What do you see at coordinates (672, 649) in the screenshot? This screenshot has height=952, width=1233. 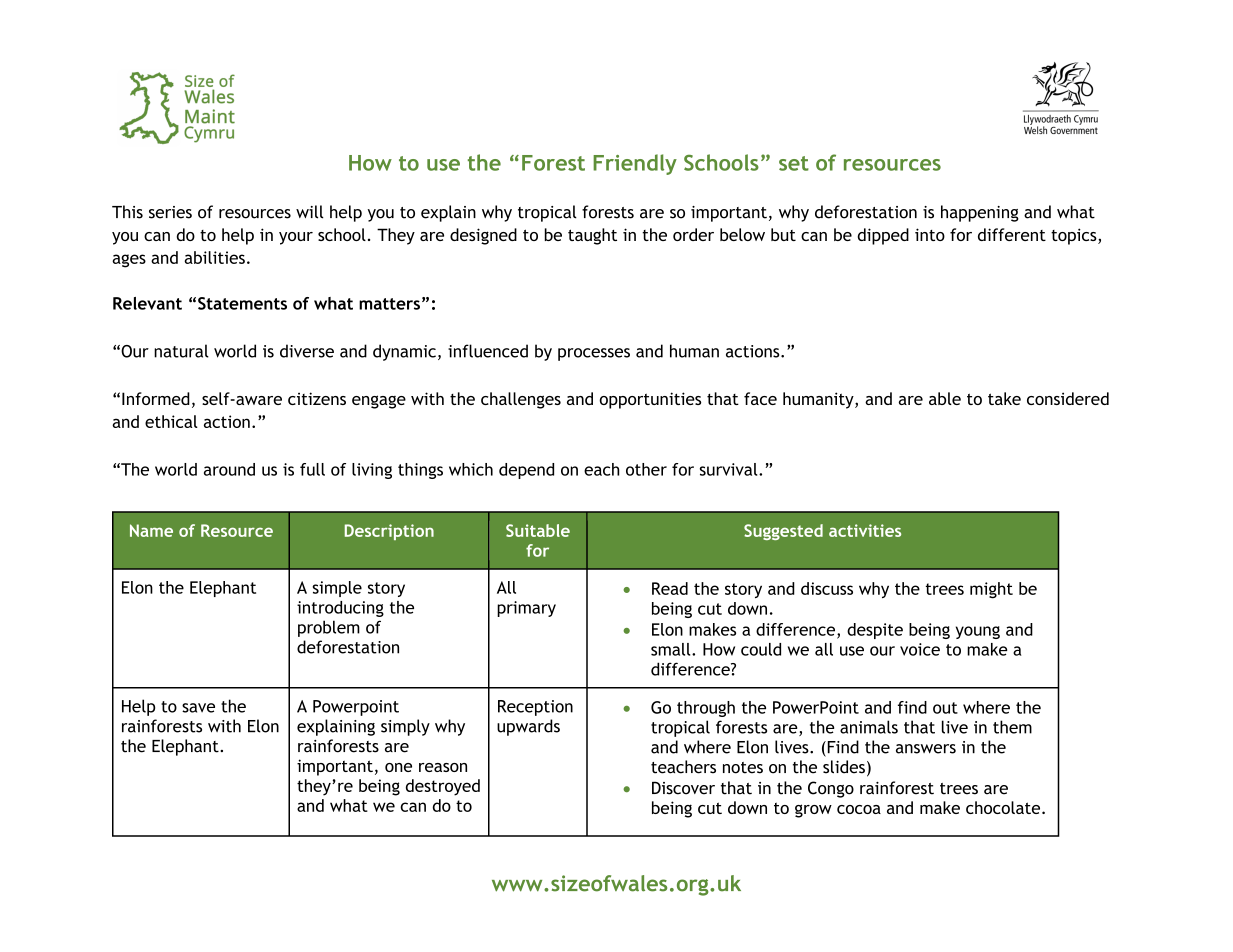 I see `small` at bounding box center [672, 649].
